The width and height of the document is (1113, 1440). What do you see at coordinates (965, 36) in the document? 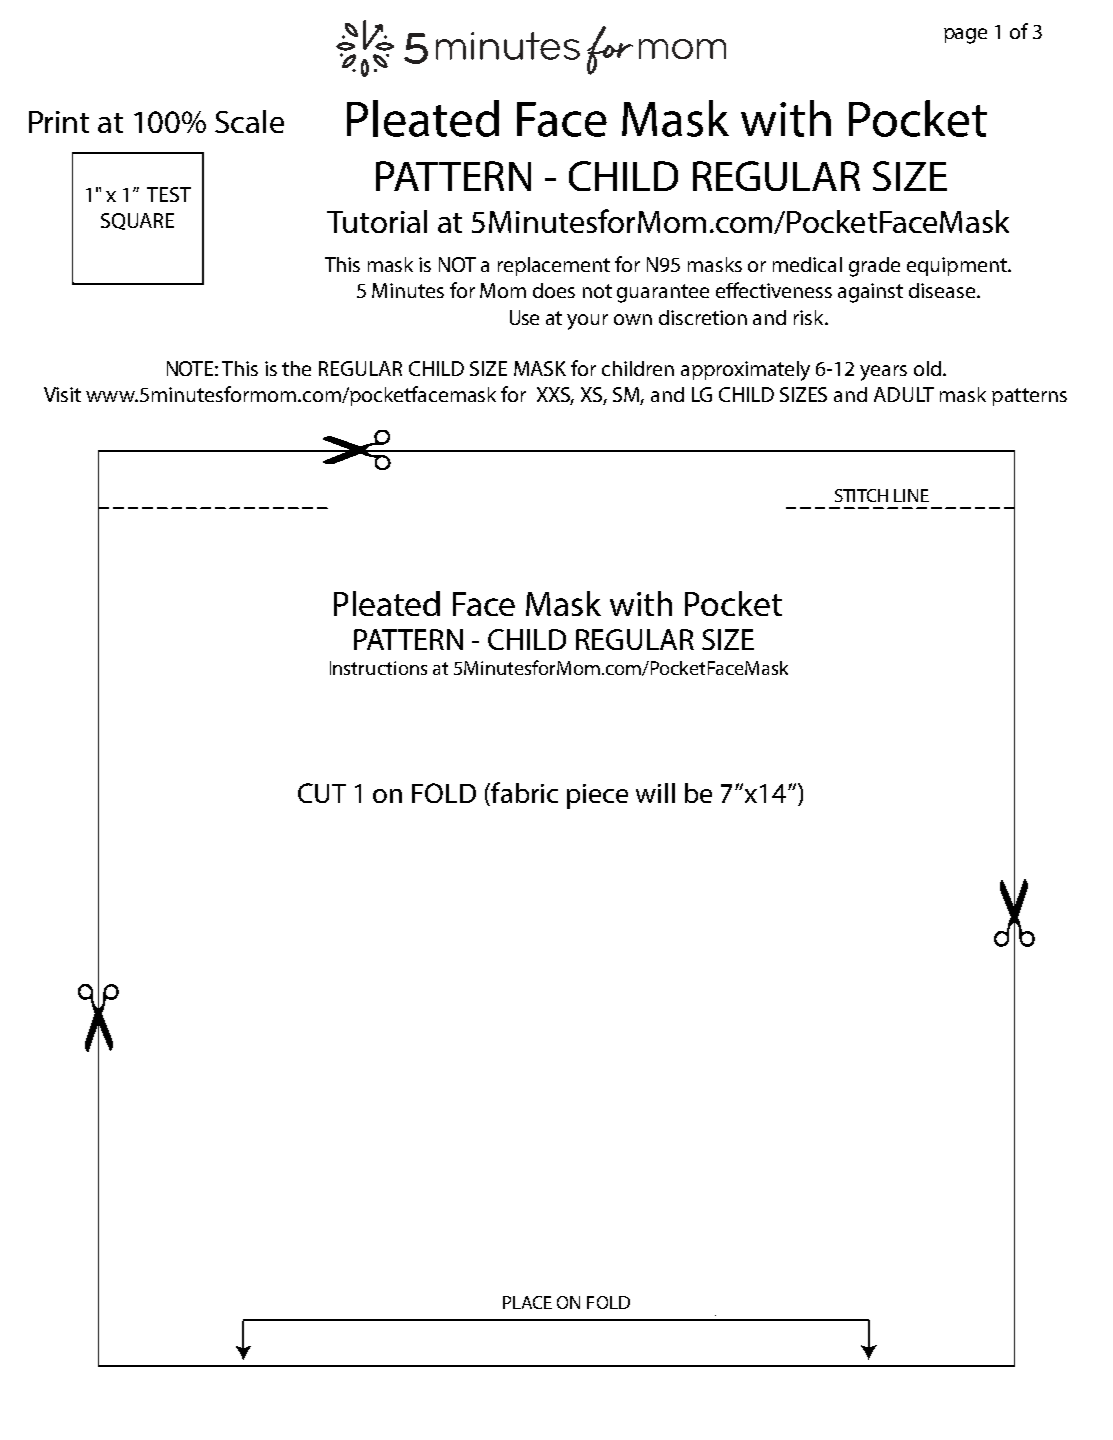
I see `page` at bounding box center [965, 36].
